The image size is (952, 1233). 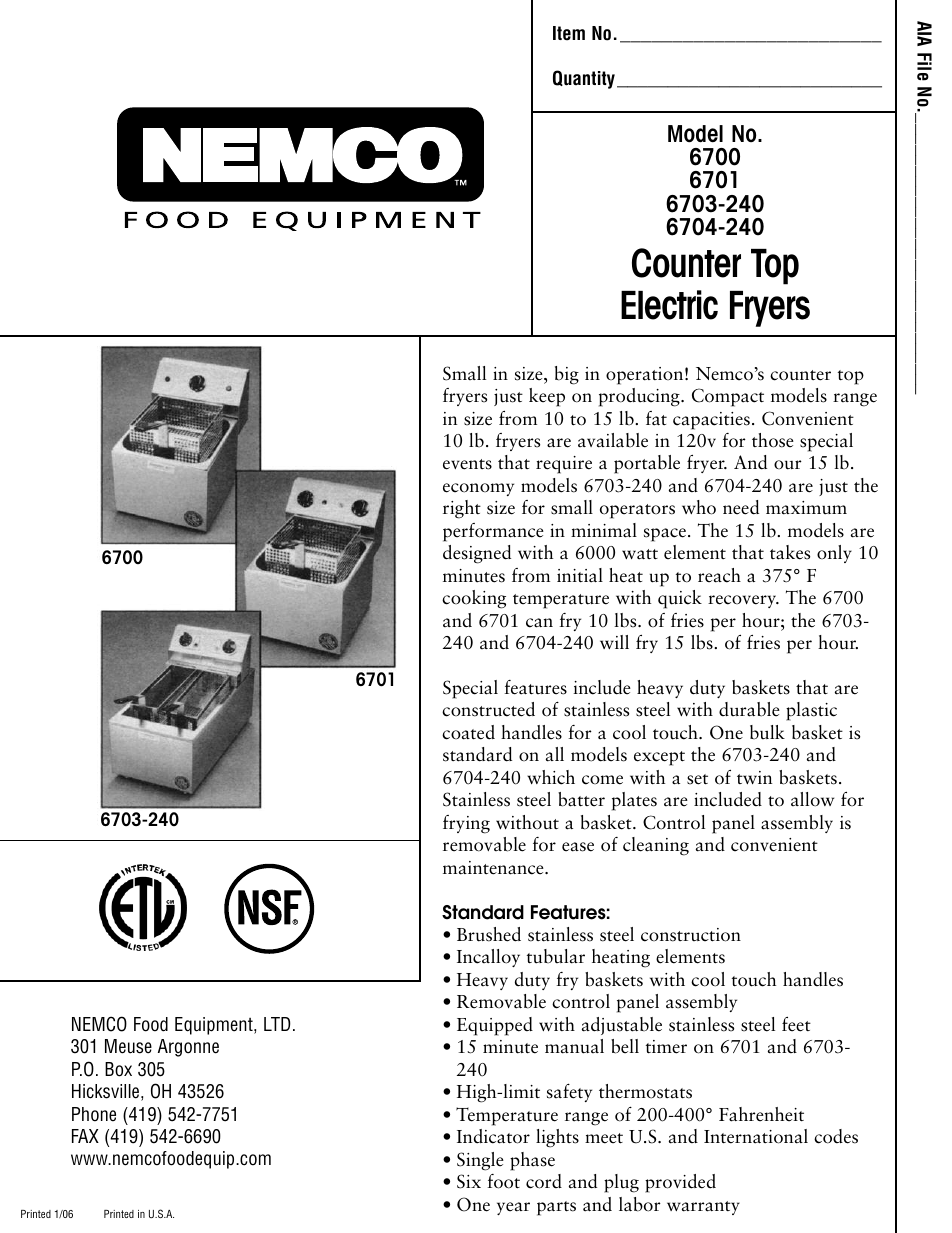 What do you see at coordinates (539, 623) in the document?
I see `can` at bounding box center [539, 623].
